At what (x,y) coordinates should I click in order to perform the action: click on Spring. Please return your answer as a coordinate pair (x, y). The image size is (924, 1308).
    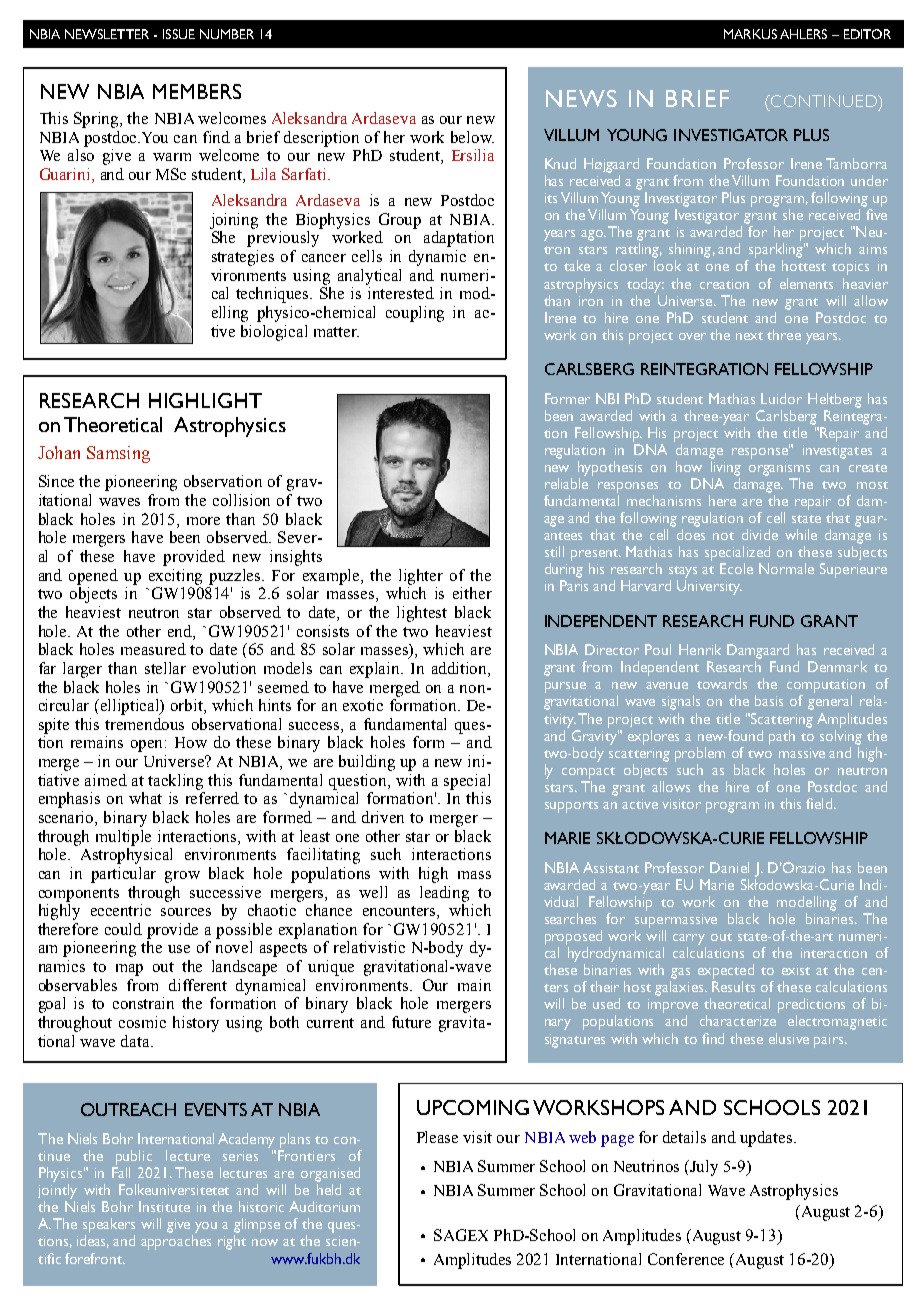
    Looking at the image, I should click on (98, 120).
